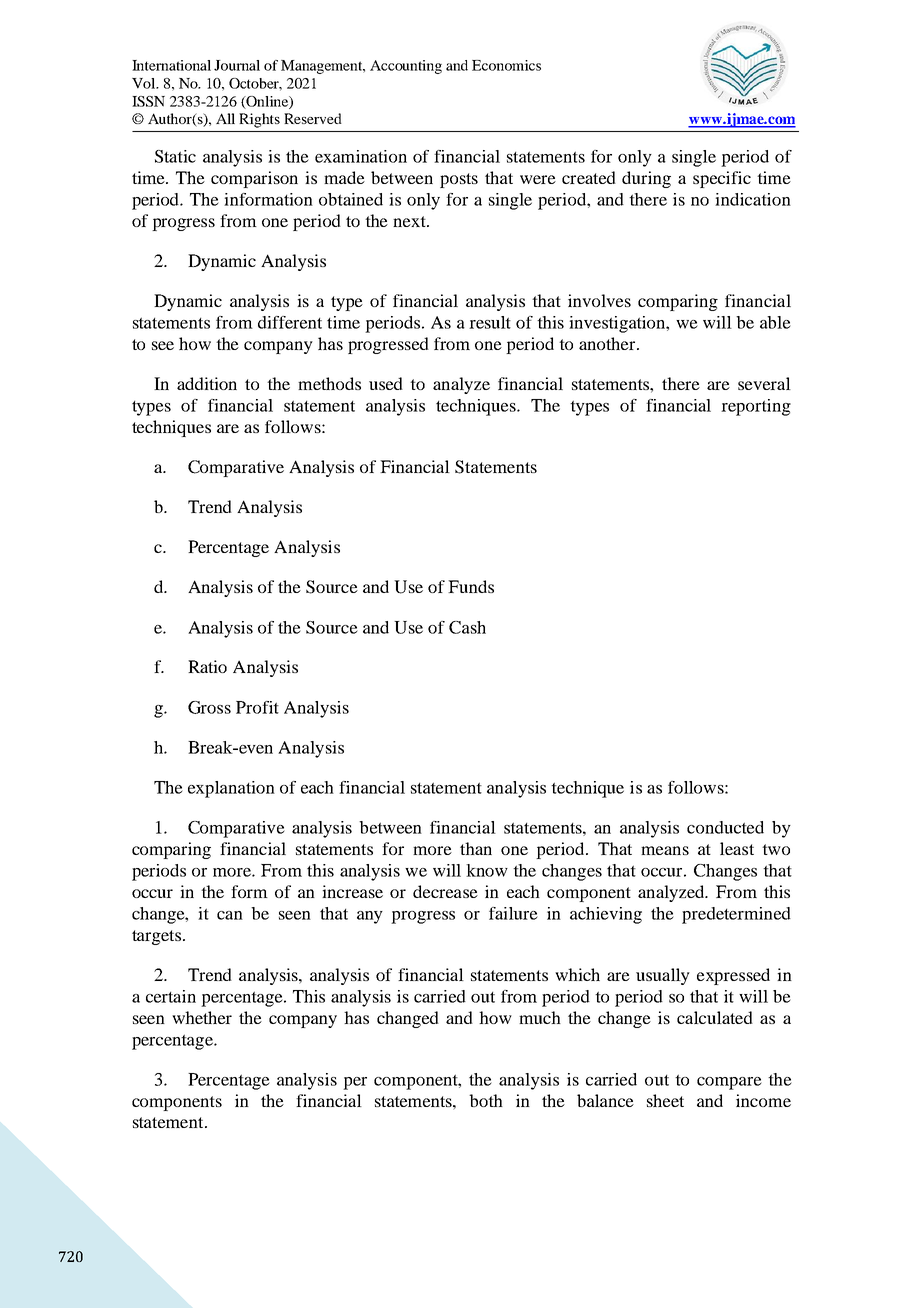  I want to click on able, so click(775, 322).
